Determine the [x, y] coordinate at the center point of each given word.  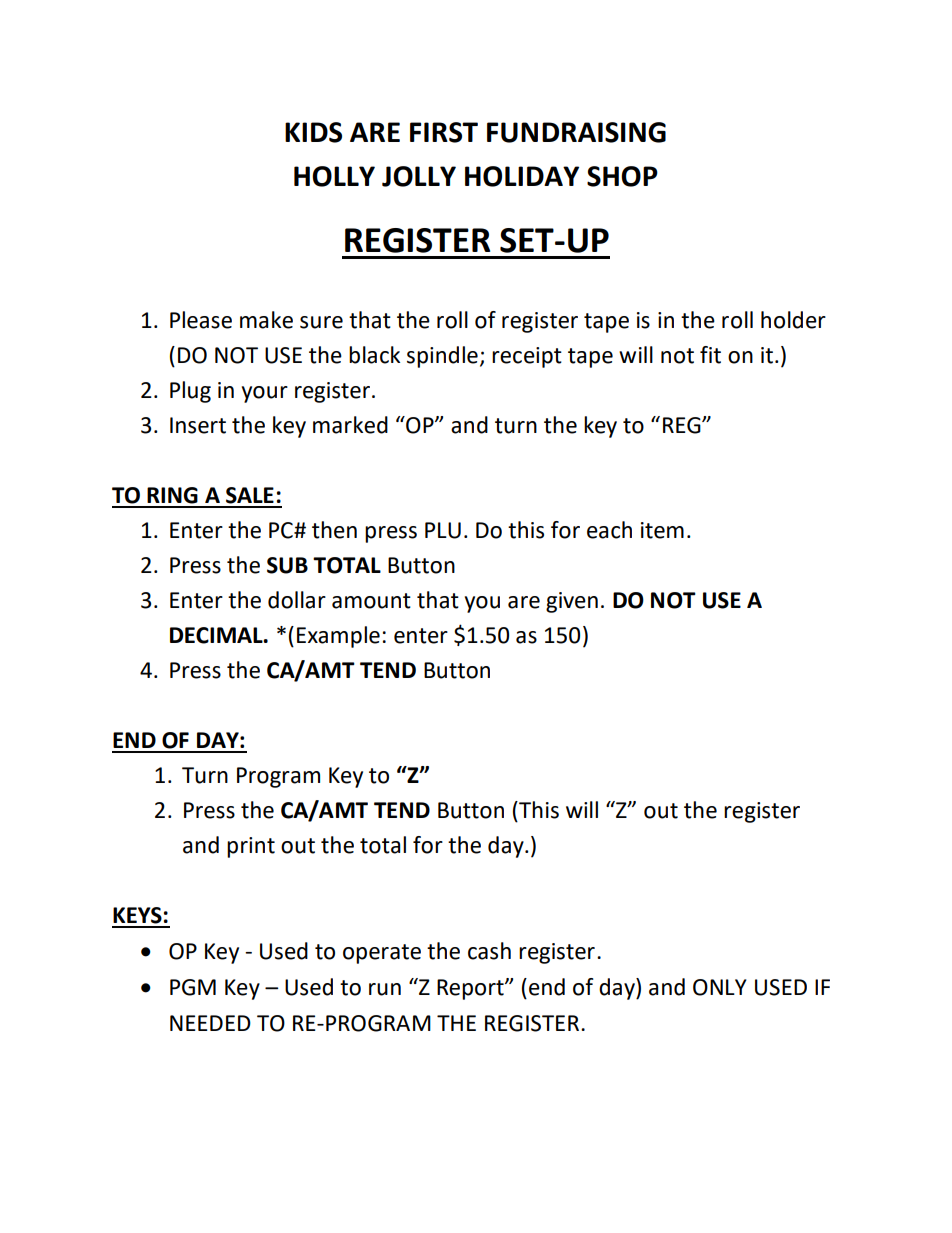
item [662, 530]
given [572, 602]
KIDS [313, 132]
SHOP [622, 176]
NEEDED [210, 1023]
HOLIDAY [522, 176]
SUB [287, 565]
